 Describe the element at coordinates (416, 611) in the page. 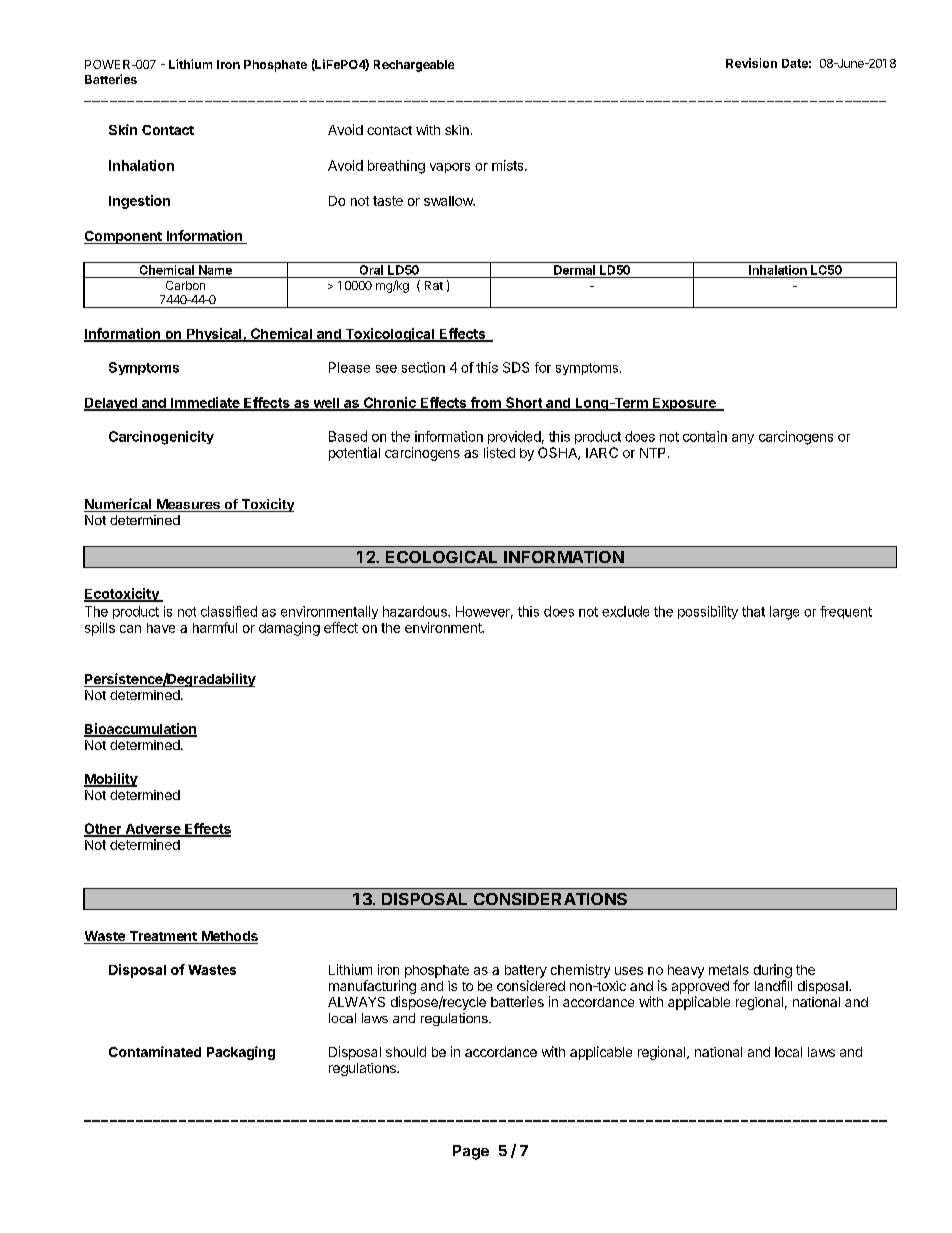

I see `hazardous` at that location.
